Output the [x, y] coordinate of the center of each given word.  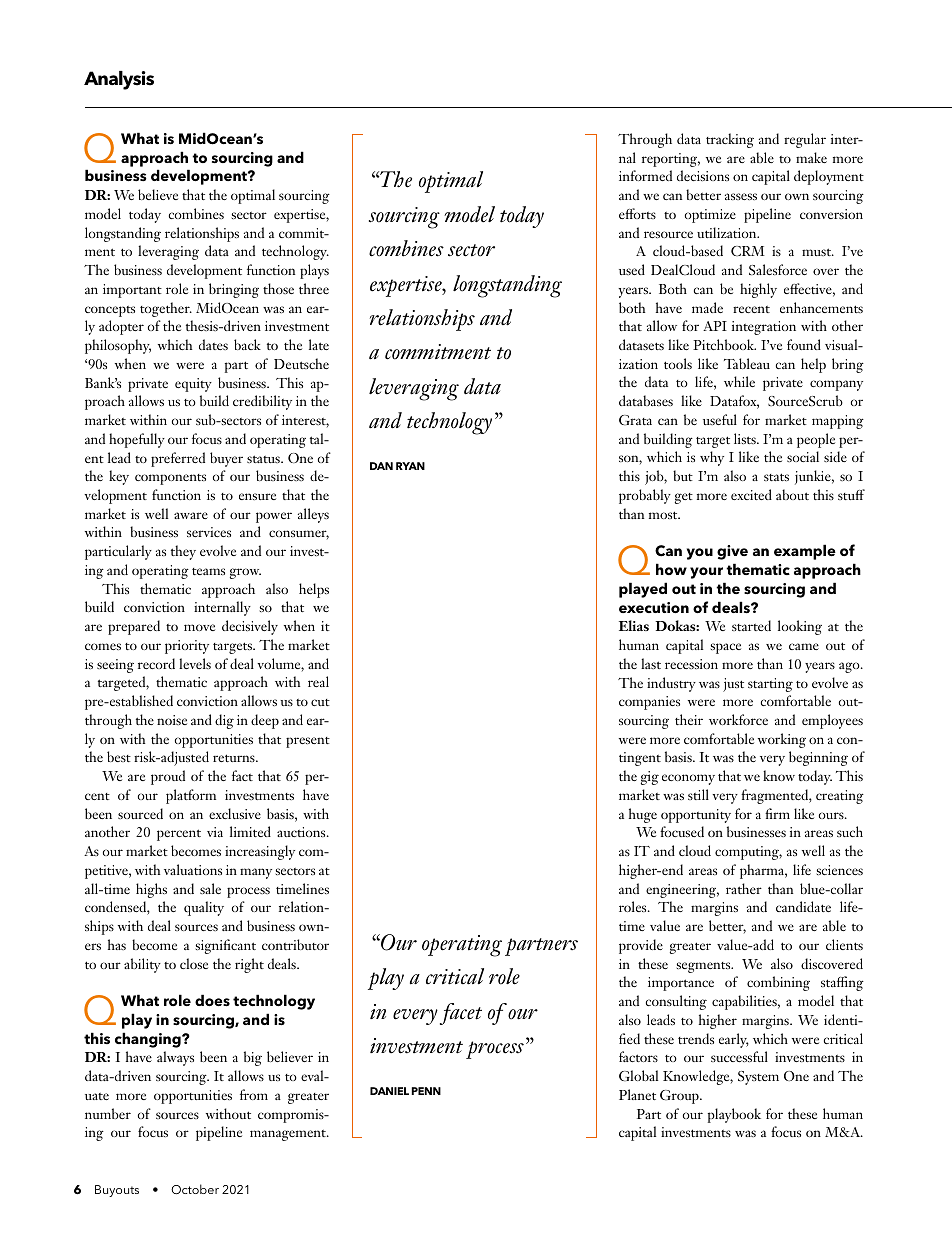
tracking [730, 140]
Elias [634, 625]
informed [645, 175]
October [195, 1189]
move [199, 627]
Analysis [119, 80]
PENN [426, 1091]
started [751, 625]
